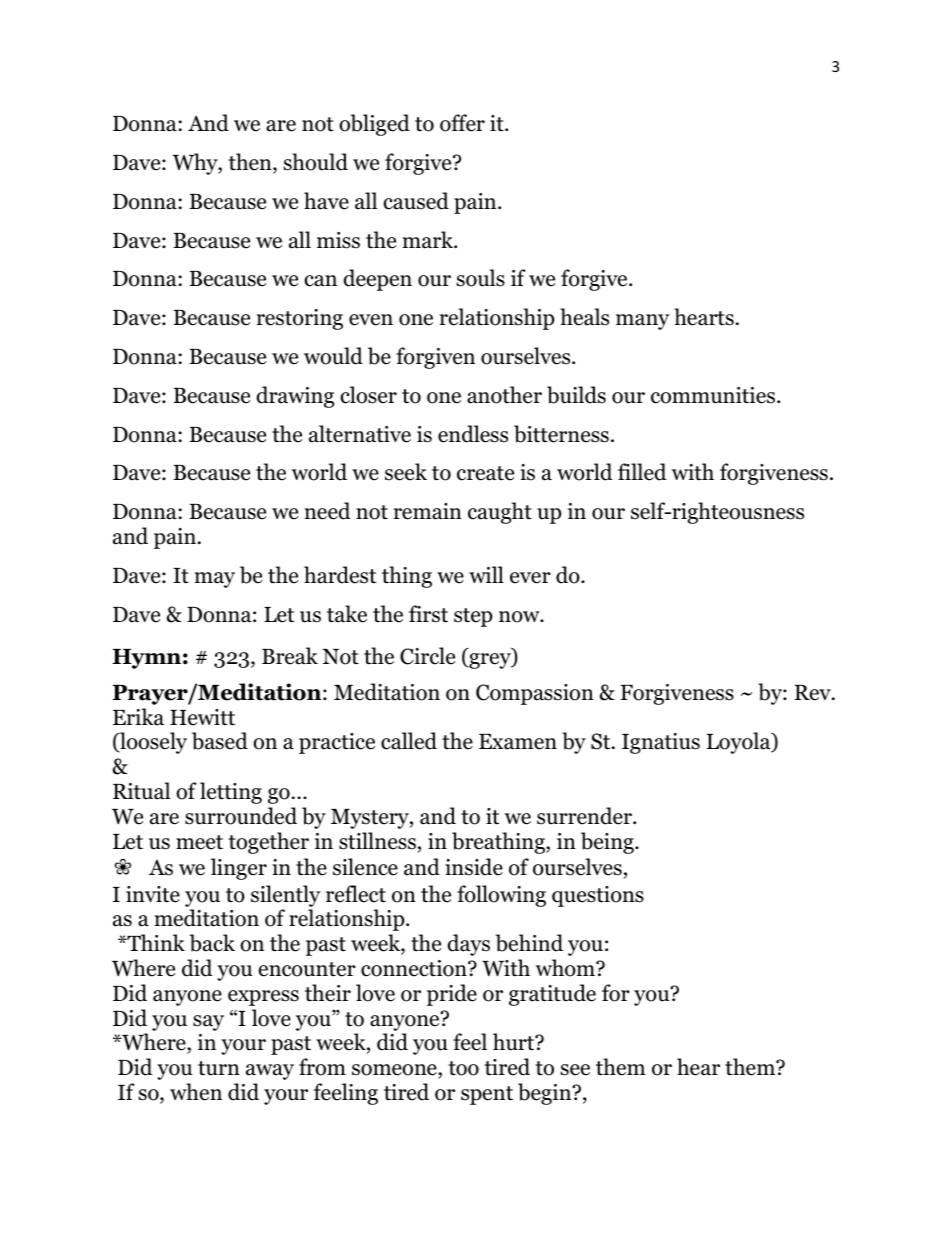 The width and height of the screenshot is (952, 1233). I want to click on turn, so click(219, 1068).
